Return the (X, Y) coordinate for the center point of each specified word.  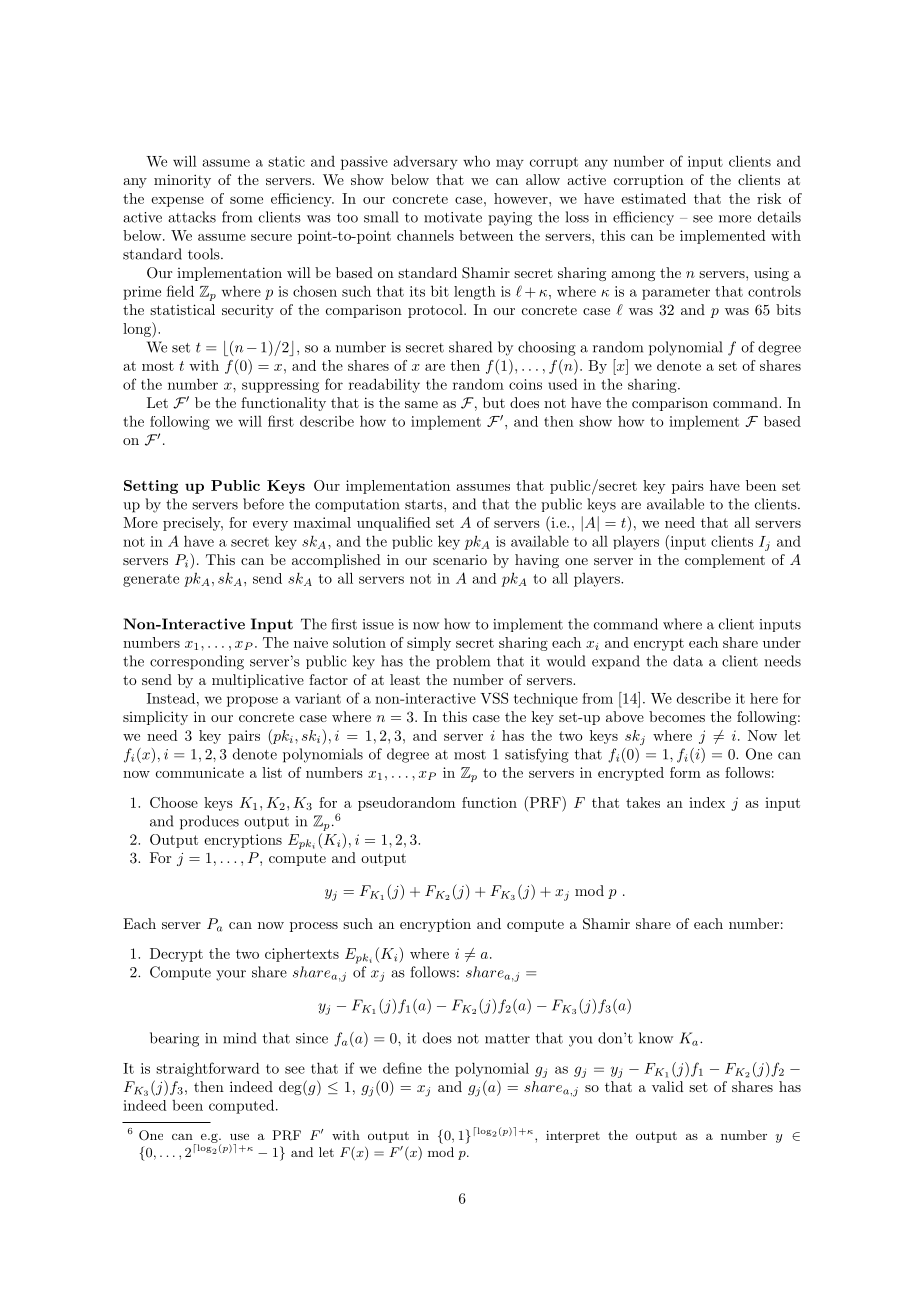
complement (725, 561)
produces (209, 822)
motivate (453, 217)
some (246, 200)
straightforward (208, 1069)
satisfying (537, 755)
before (263, 504)
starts (425, 505)
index (707, 802)
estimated (653, 198)
